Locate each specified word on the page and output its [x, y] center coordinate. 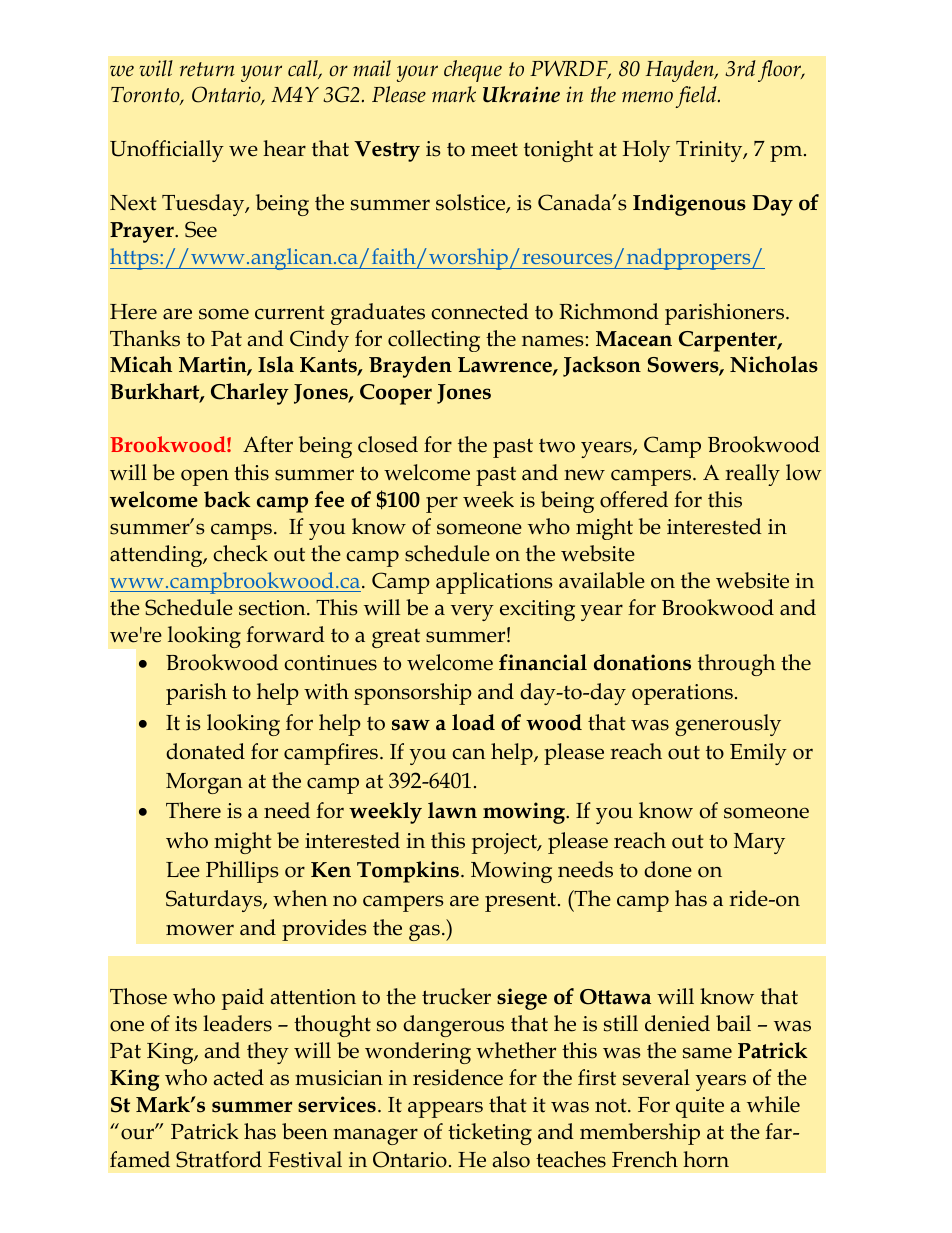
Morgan [204, 783]
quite [700, 1107]
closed [388, 444]
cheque [473, 71]
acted [238, 1077]
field [697, 97]
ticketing [490, 1134]
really [752, 475]
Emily [758, 754]
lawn [452, 810]
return [207, 69]
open [205, 477]
